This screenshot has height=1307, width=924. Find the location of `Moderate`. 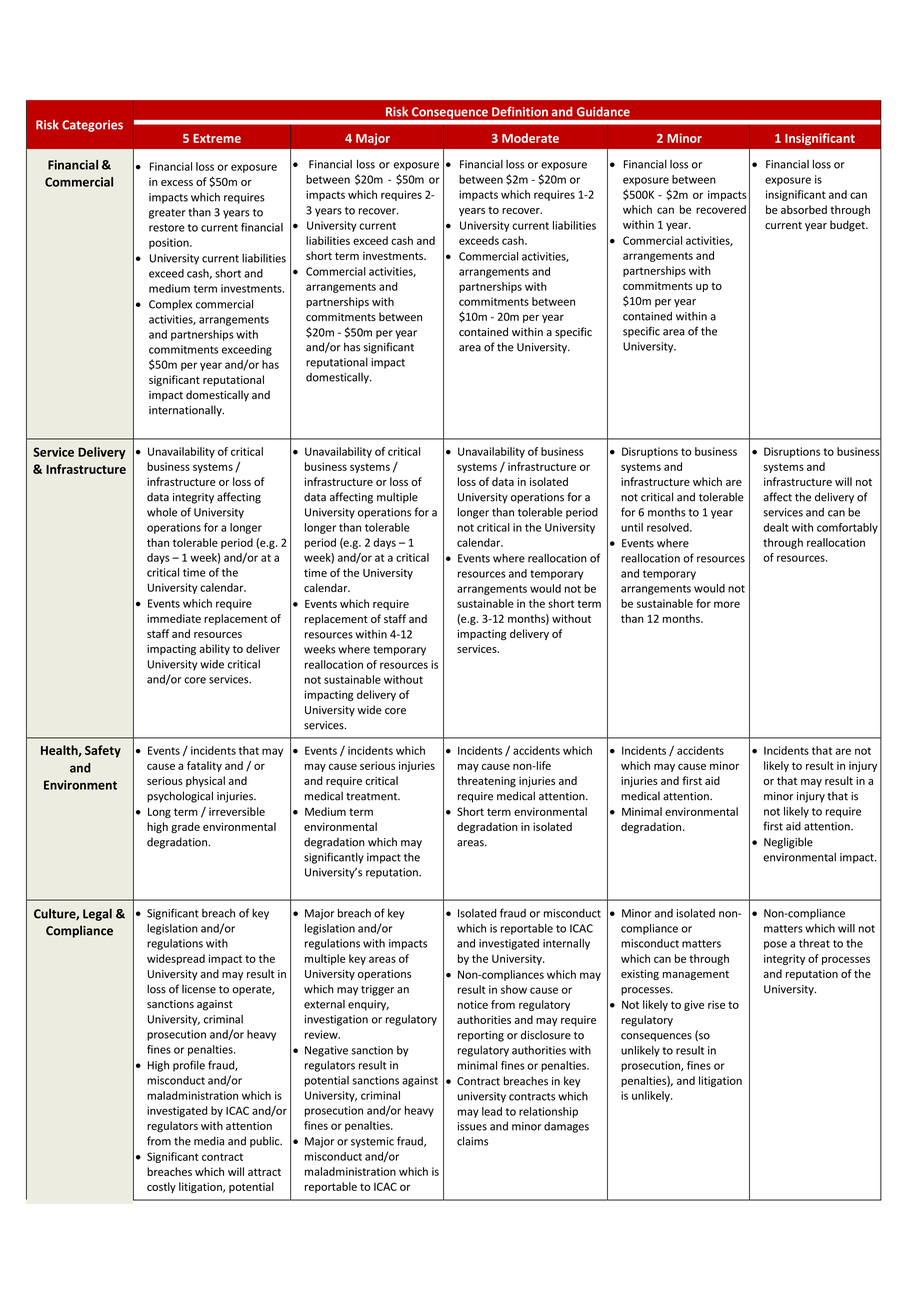

Moderate is located at coordinates (530, 138).
